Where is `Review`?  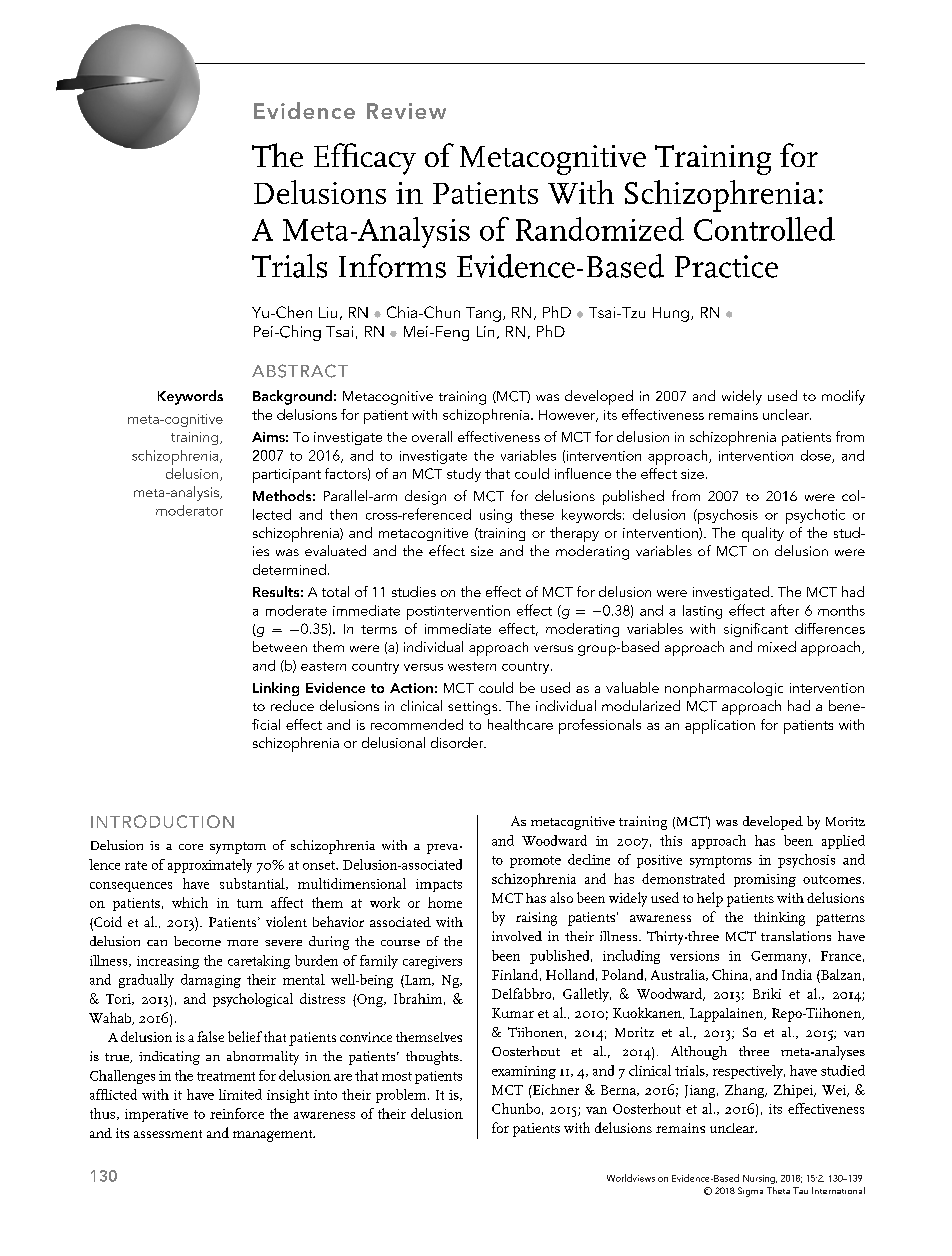
Review is located at coordinates (406, 111).
